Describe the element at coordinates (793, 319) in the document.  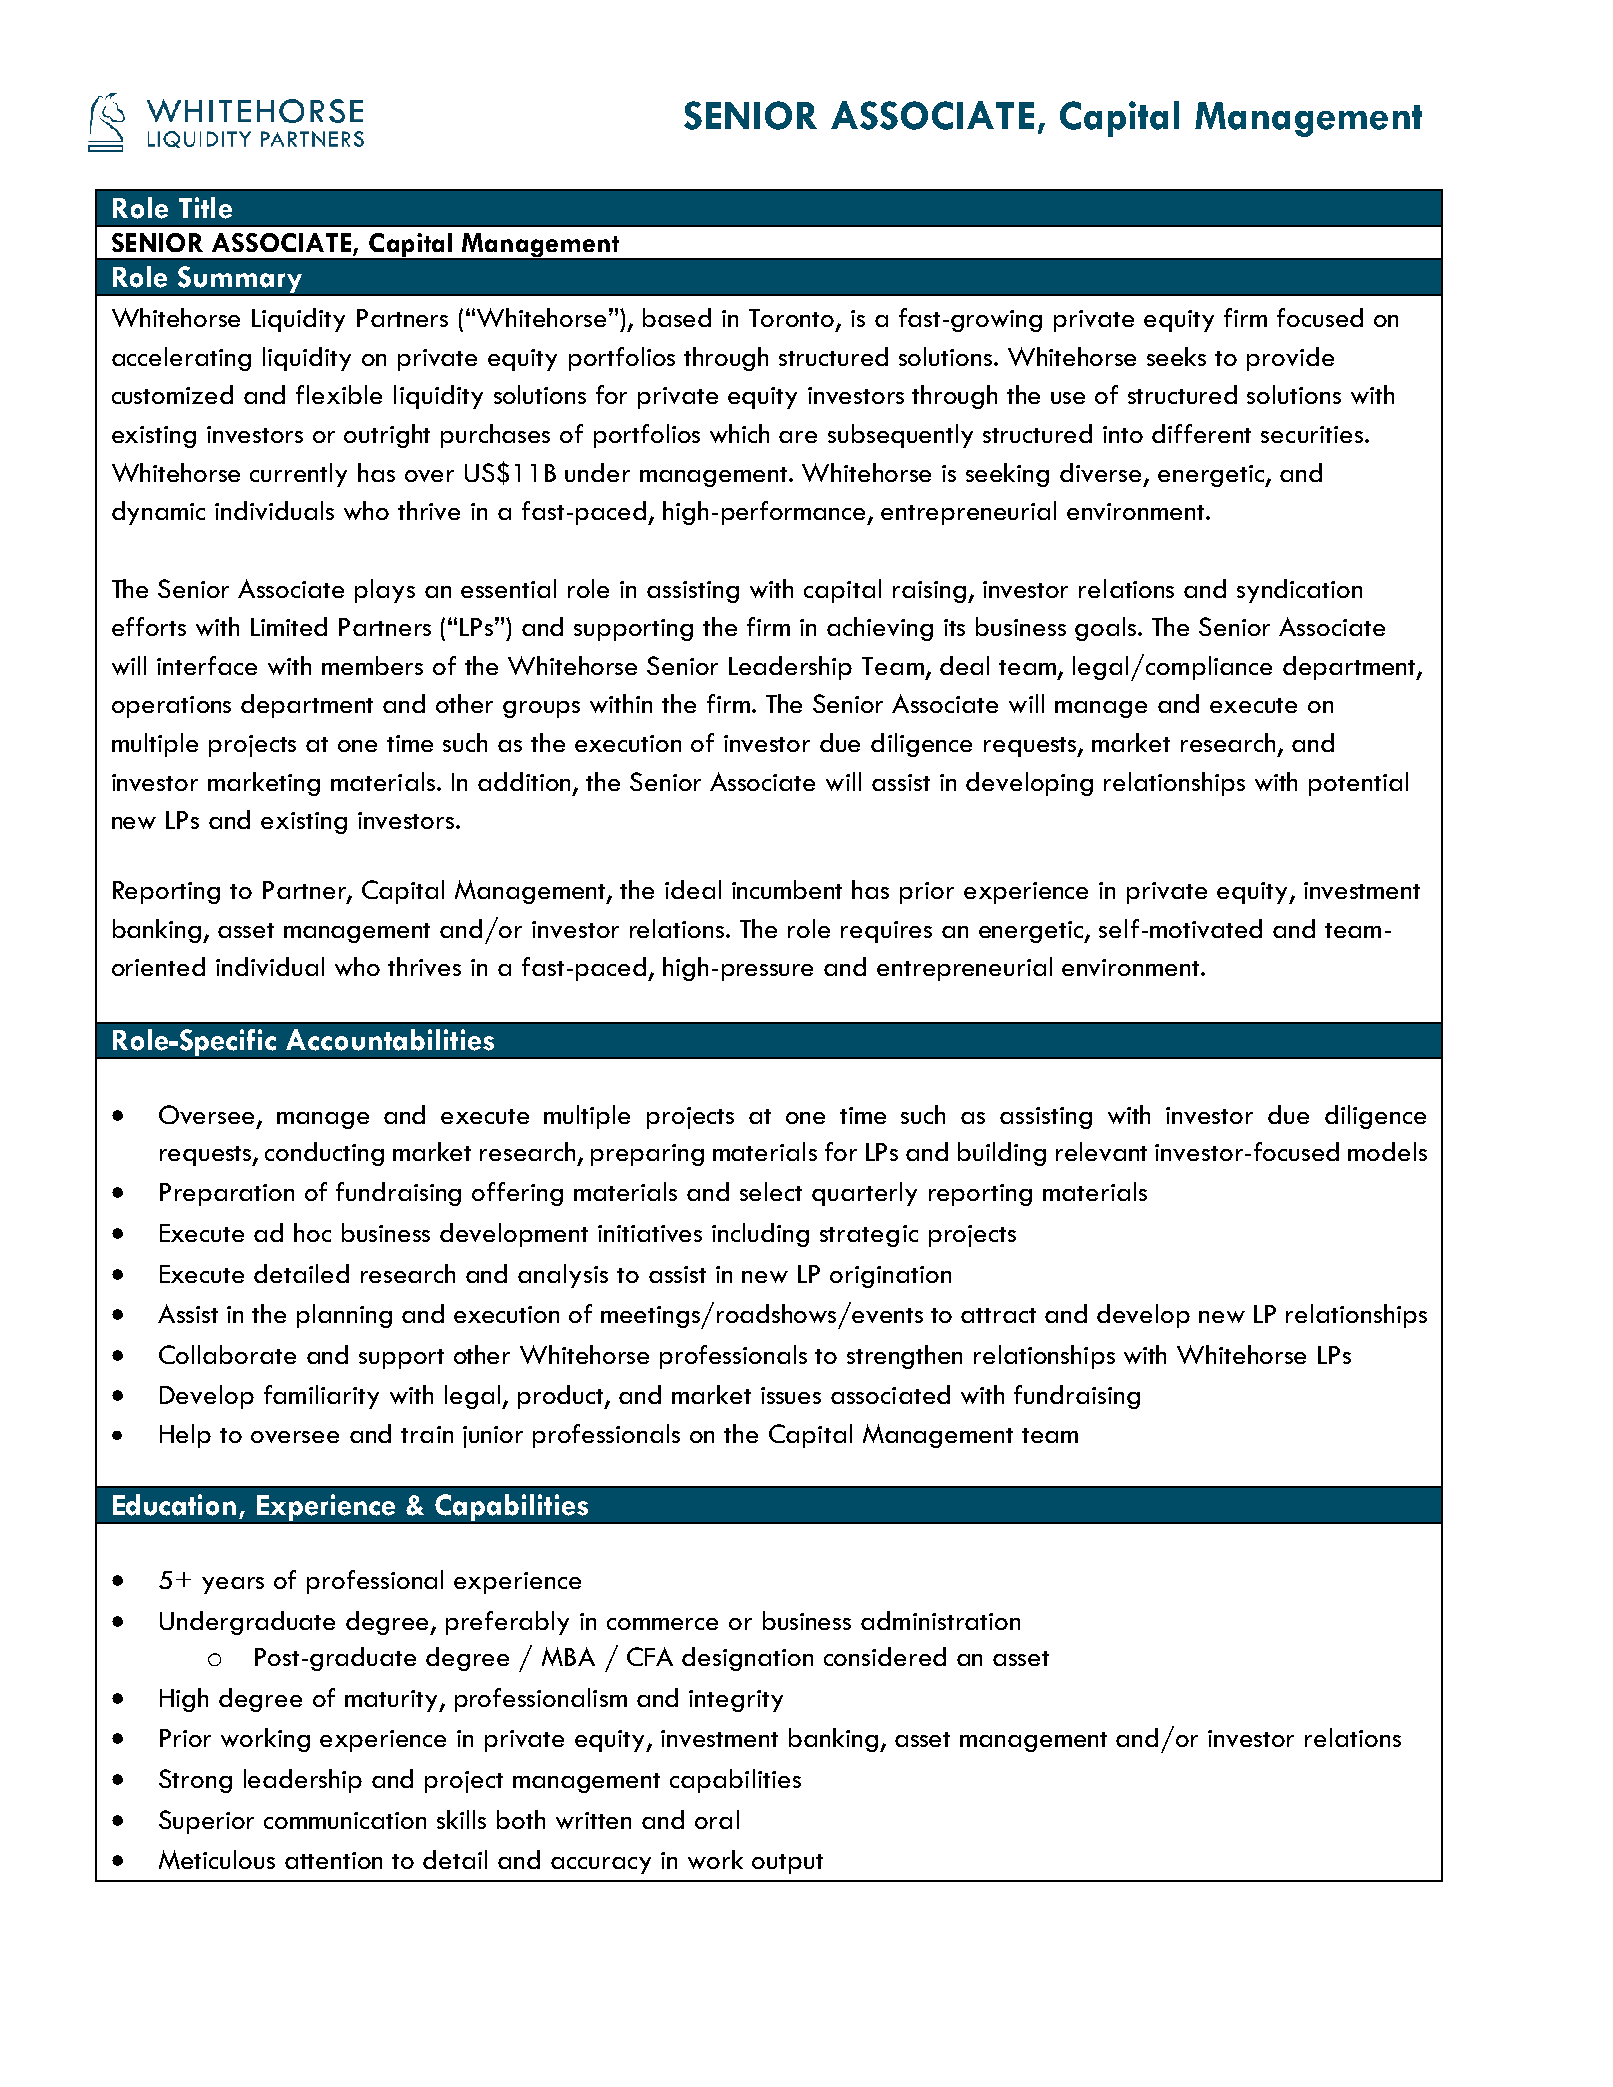
I see `Toronto` at that location.
